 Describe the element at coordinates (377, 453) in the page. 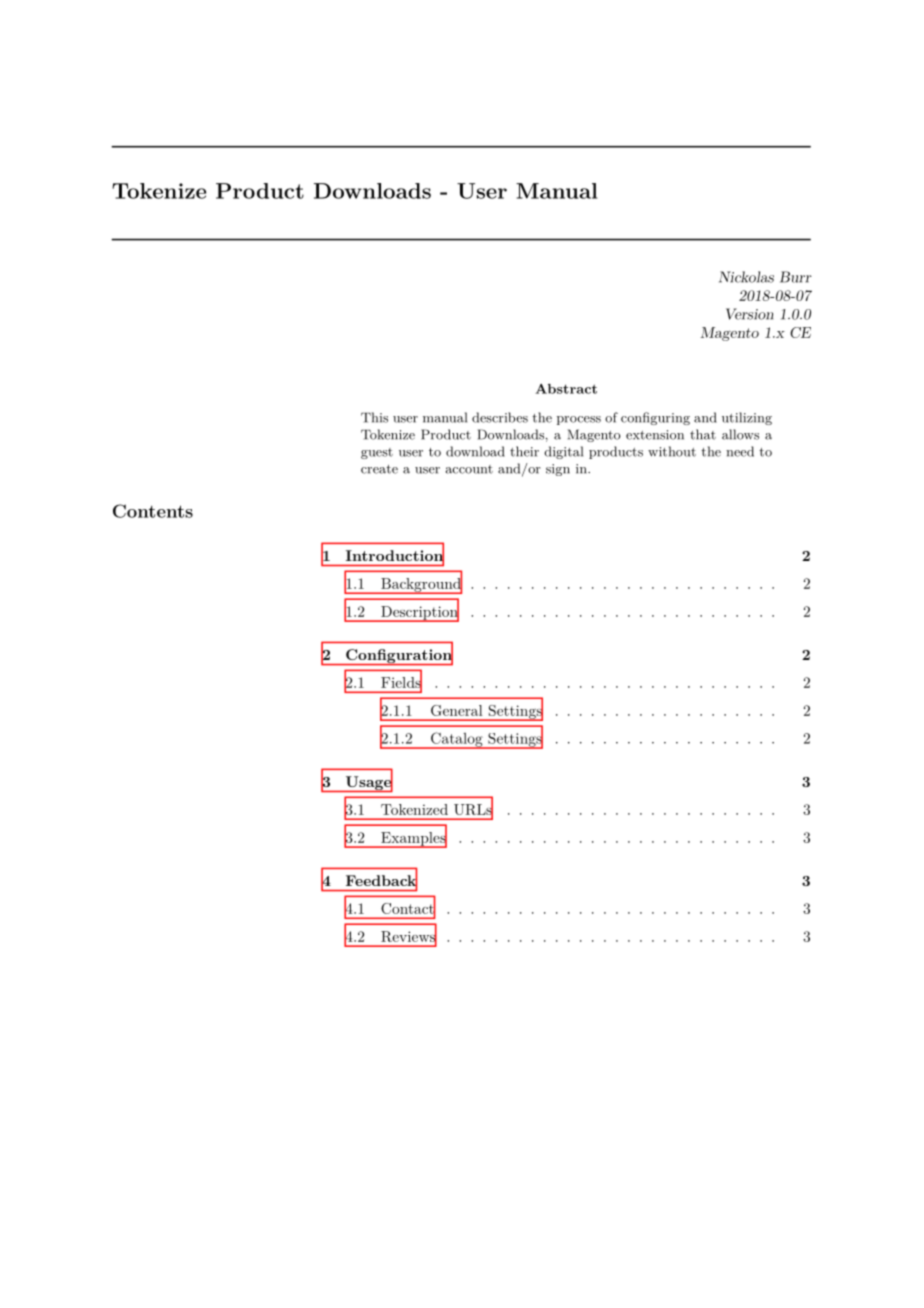

I see `guest` at that location.
